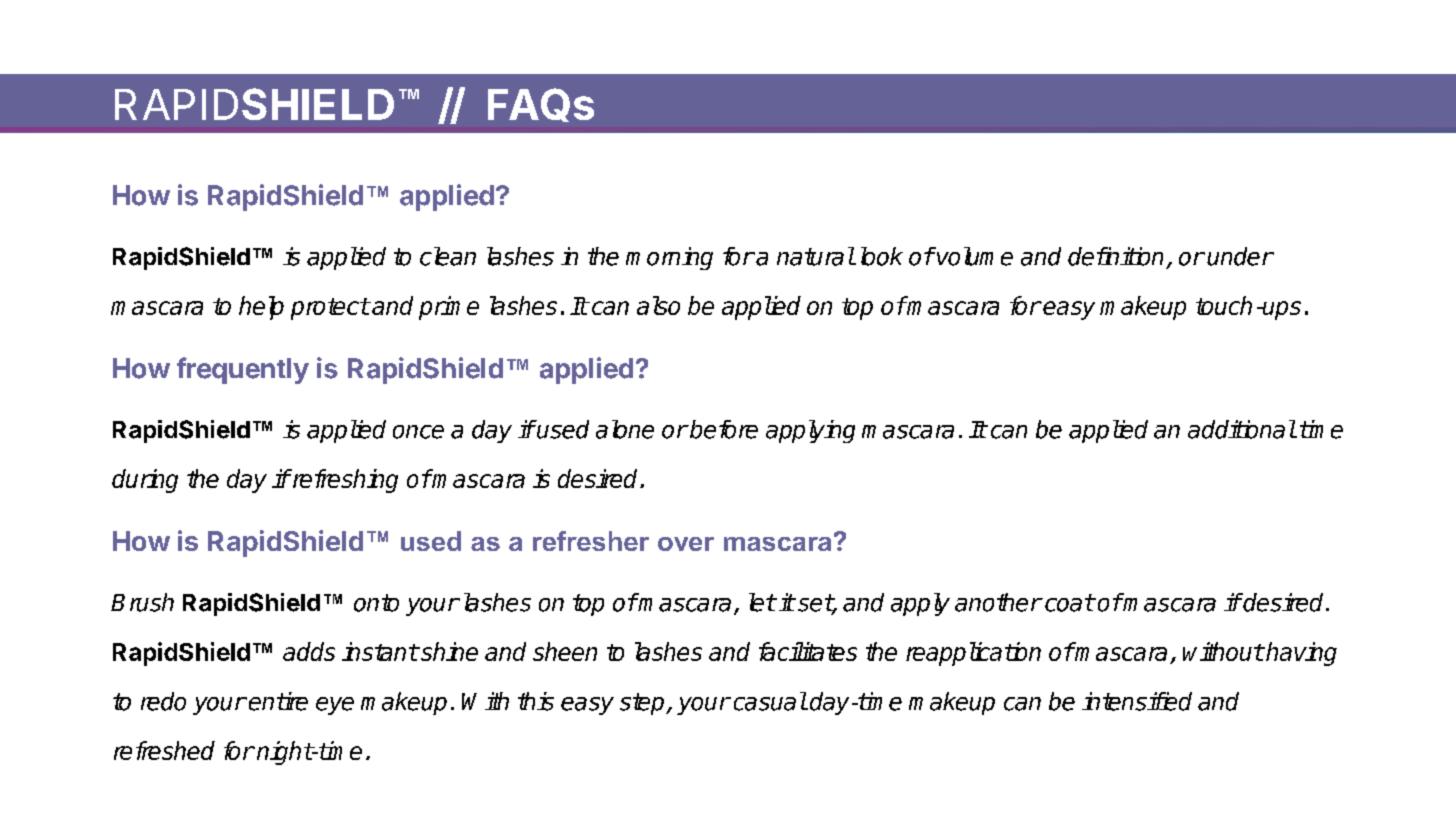 This screenshot has width=1456, height=819. What do you see at coordinates (686, 544) in the screenshot?
I see `over` at bounding box center [686, 544].
